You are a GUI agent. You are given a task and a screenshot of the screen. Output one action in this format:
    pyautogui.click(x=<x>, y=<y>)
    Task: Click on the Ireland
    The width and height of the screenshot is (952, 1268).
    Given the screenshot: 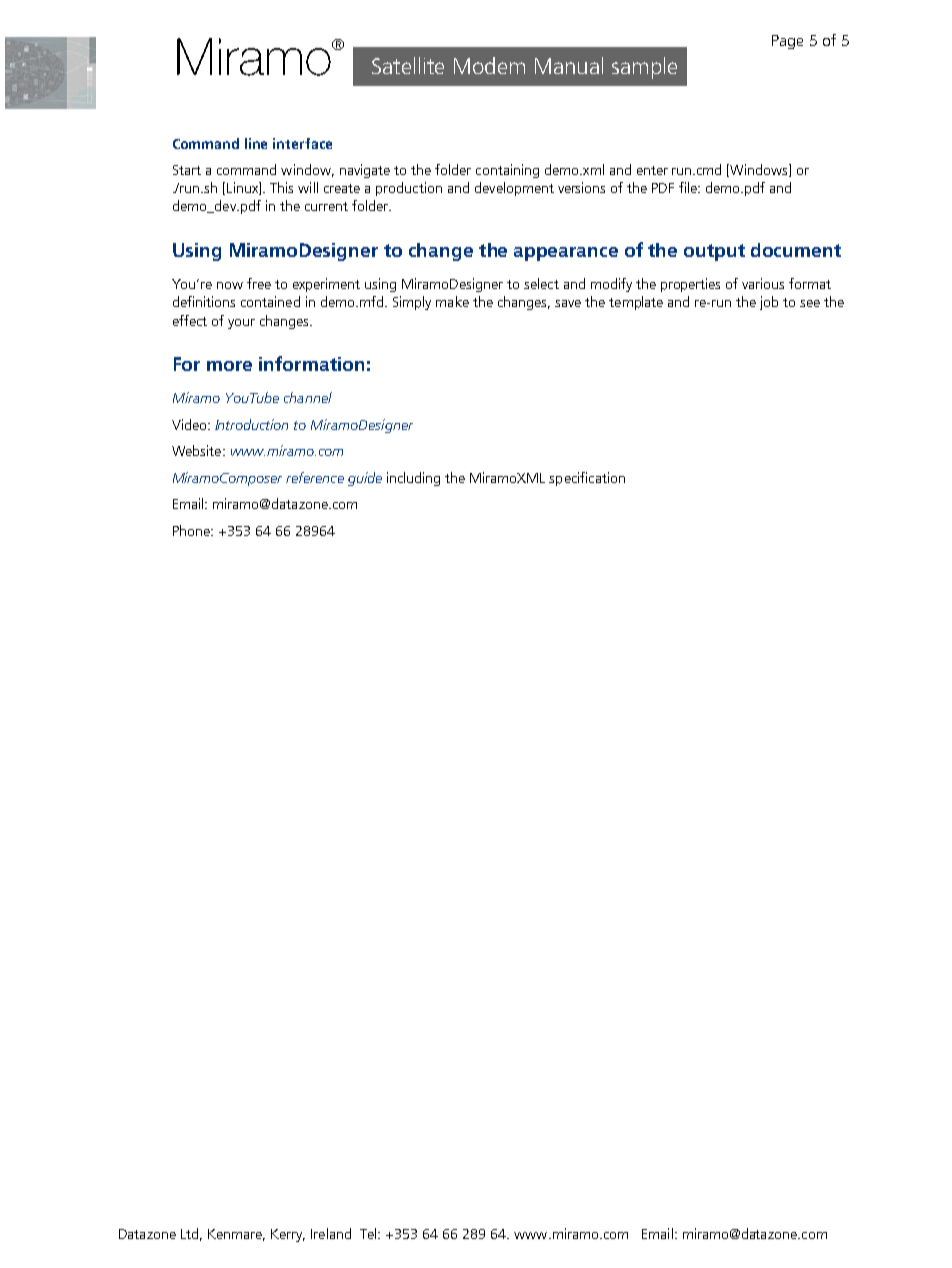 What is the action you would take?
    pyautogui.click(x=331, y=1233)
